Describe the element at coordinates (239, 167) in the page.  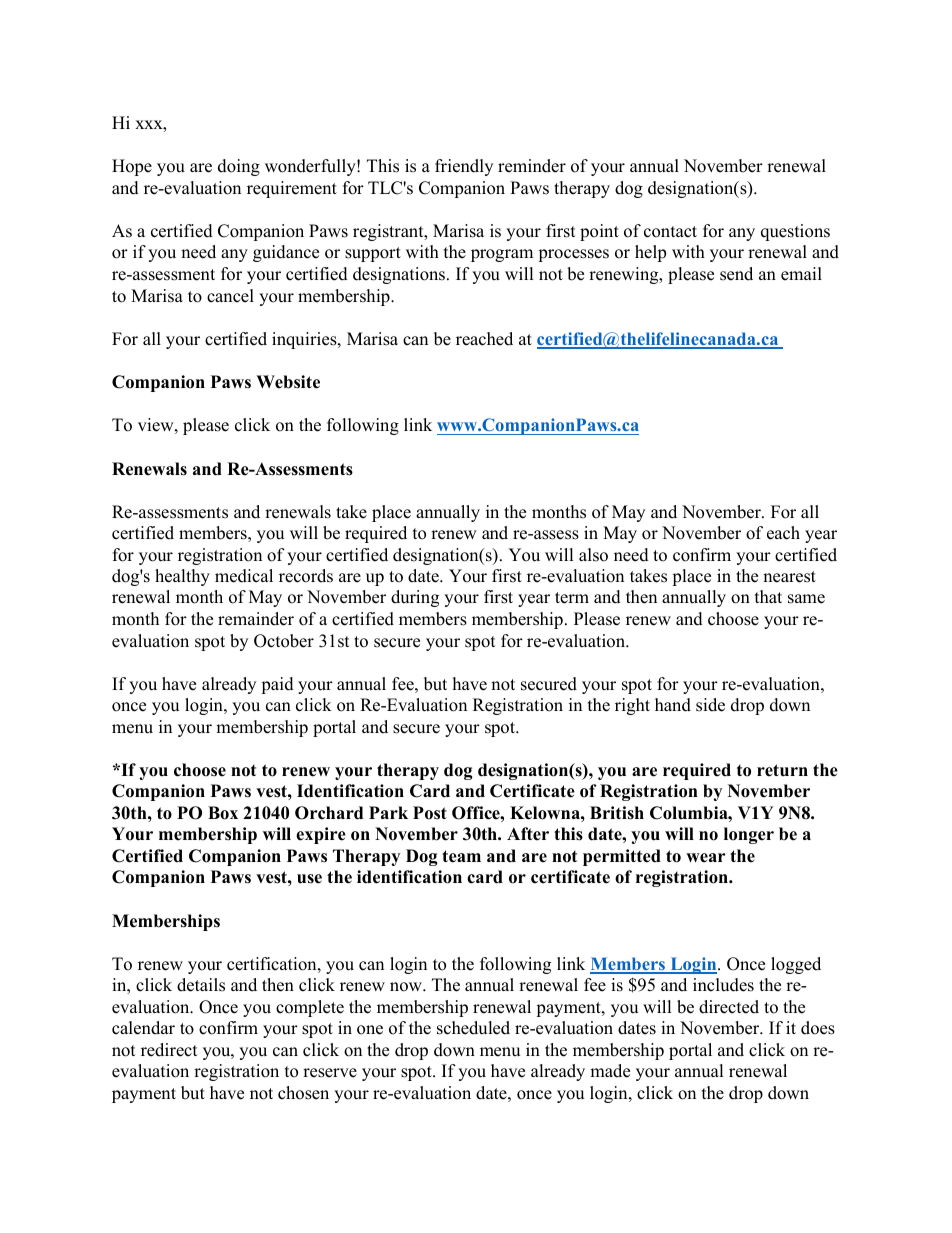
I see `doing` at that location.
